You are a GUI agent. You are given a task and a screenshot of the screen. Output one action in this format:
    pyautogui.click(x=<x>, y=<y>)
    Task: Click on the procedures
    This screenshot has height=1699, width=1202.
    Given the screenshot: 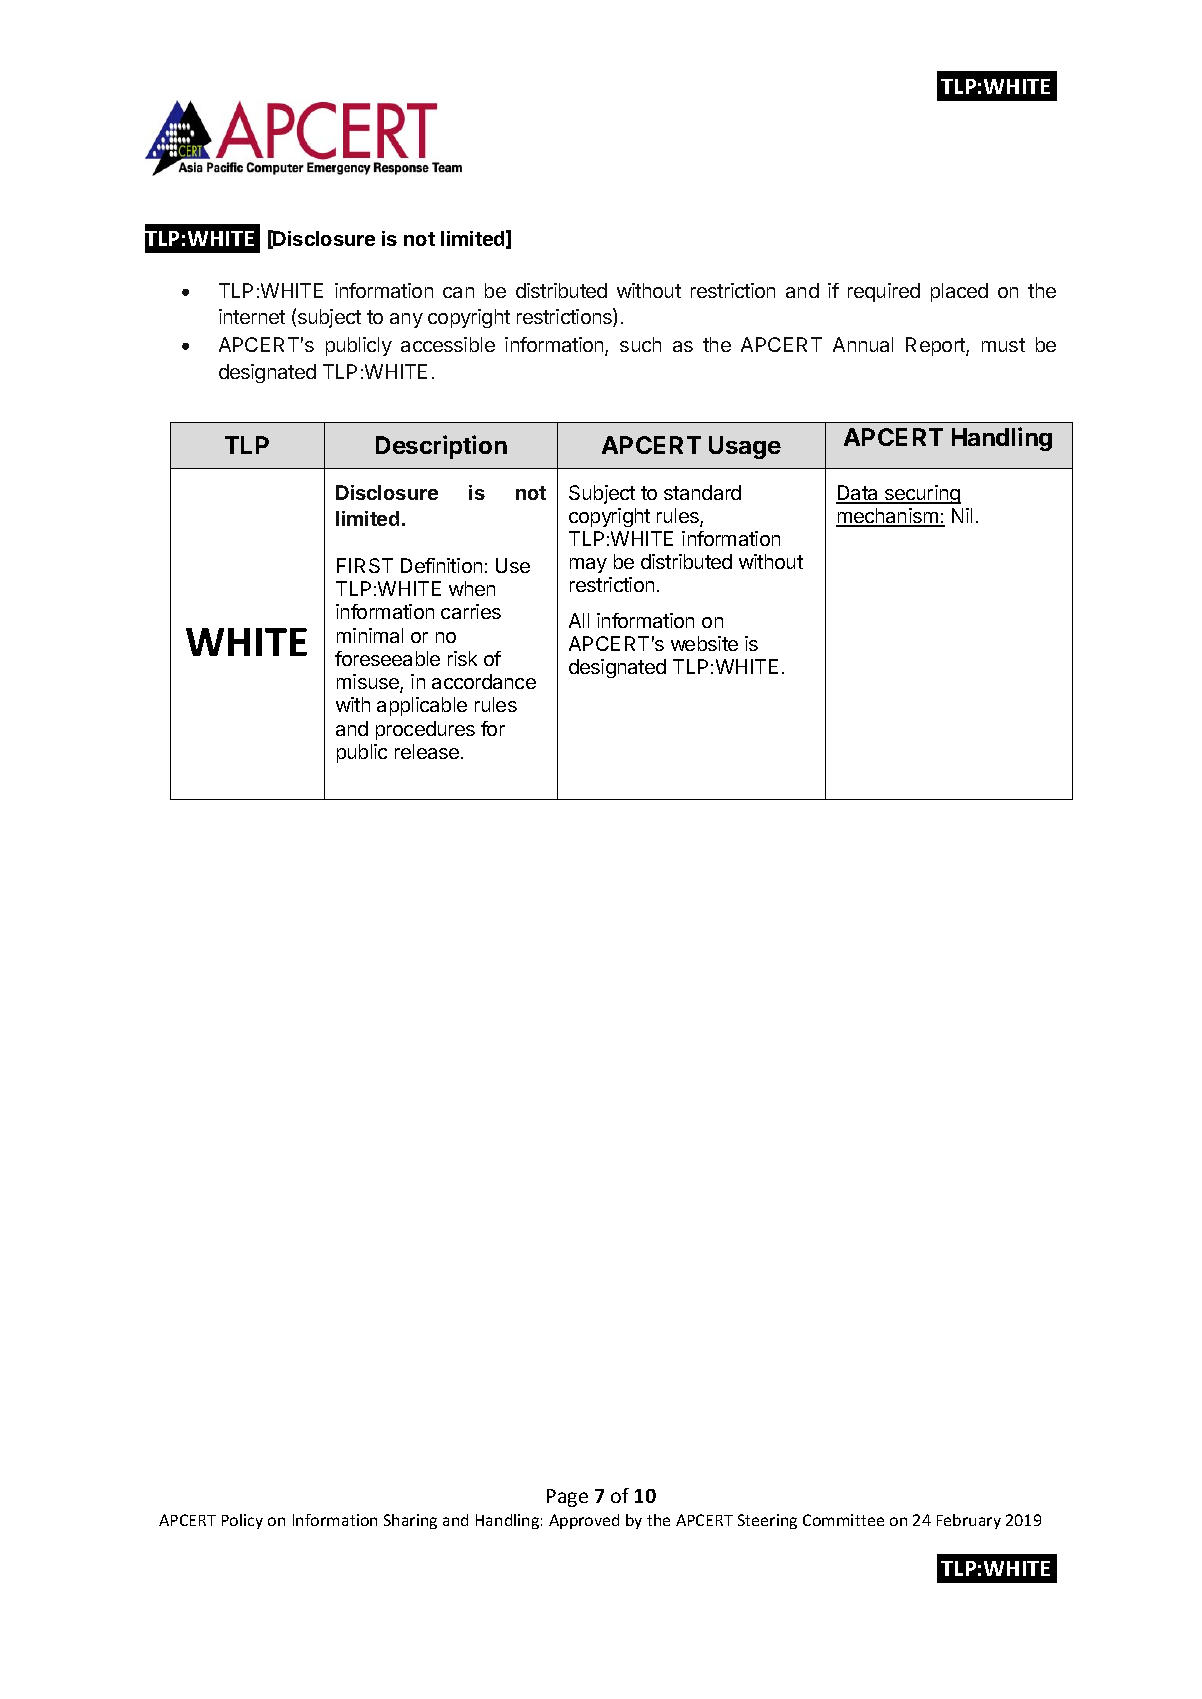 What is the action you would take?
    pyautogui.click(x=425, y=730)
